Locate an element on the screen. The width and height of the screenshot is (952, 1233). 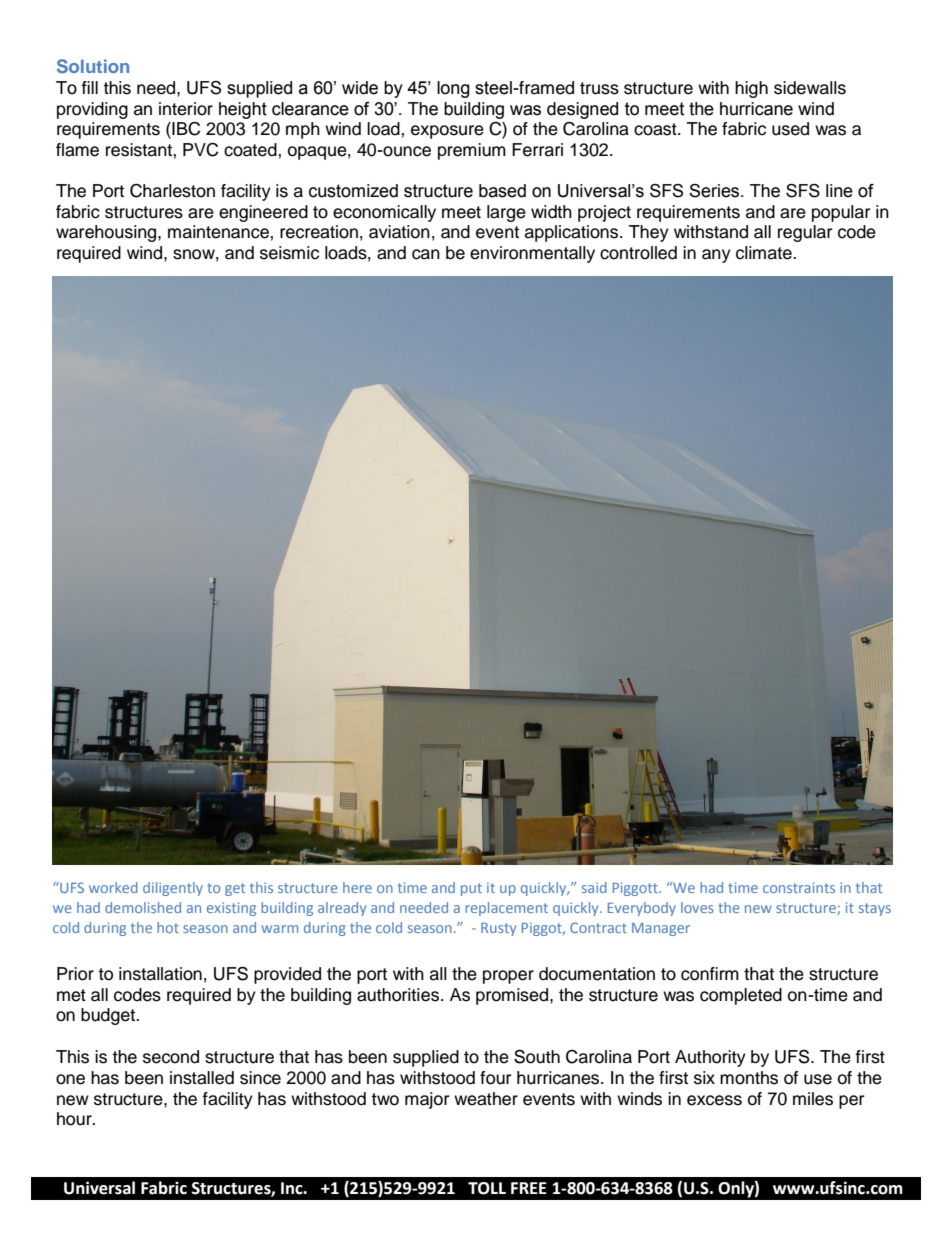
put is located at coordinates (471, 889).
